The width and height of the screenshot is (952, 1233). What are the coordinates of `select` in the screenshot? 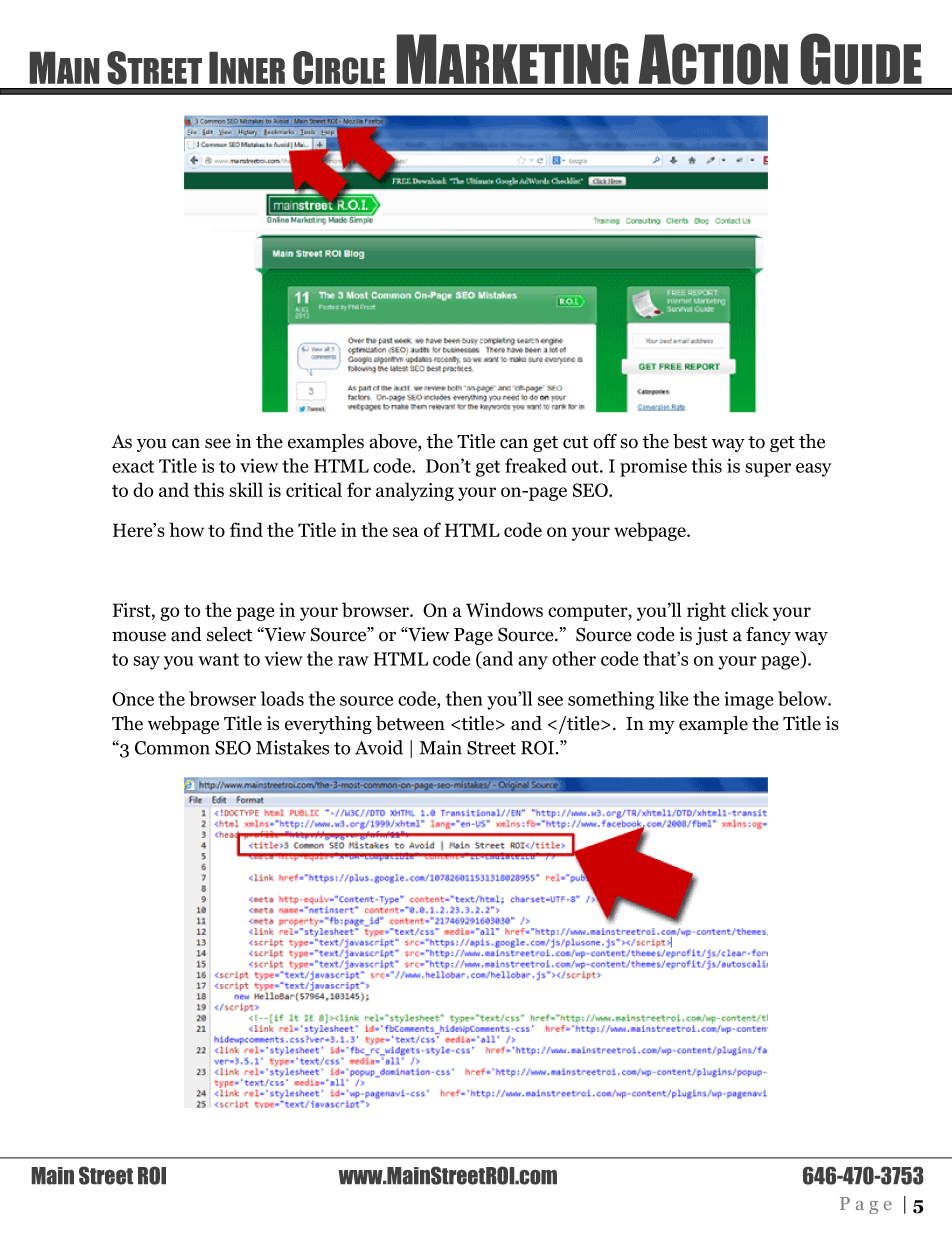 It's located at (229, 634).
